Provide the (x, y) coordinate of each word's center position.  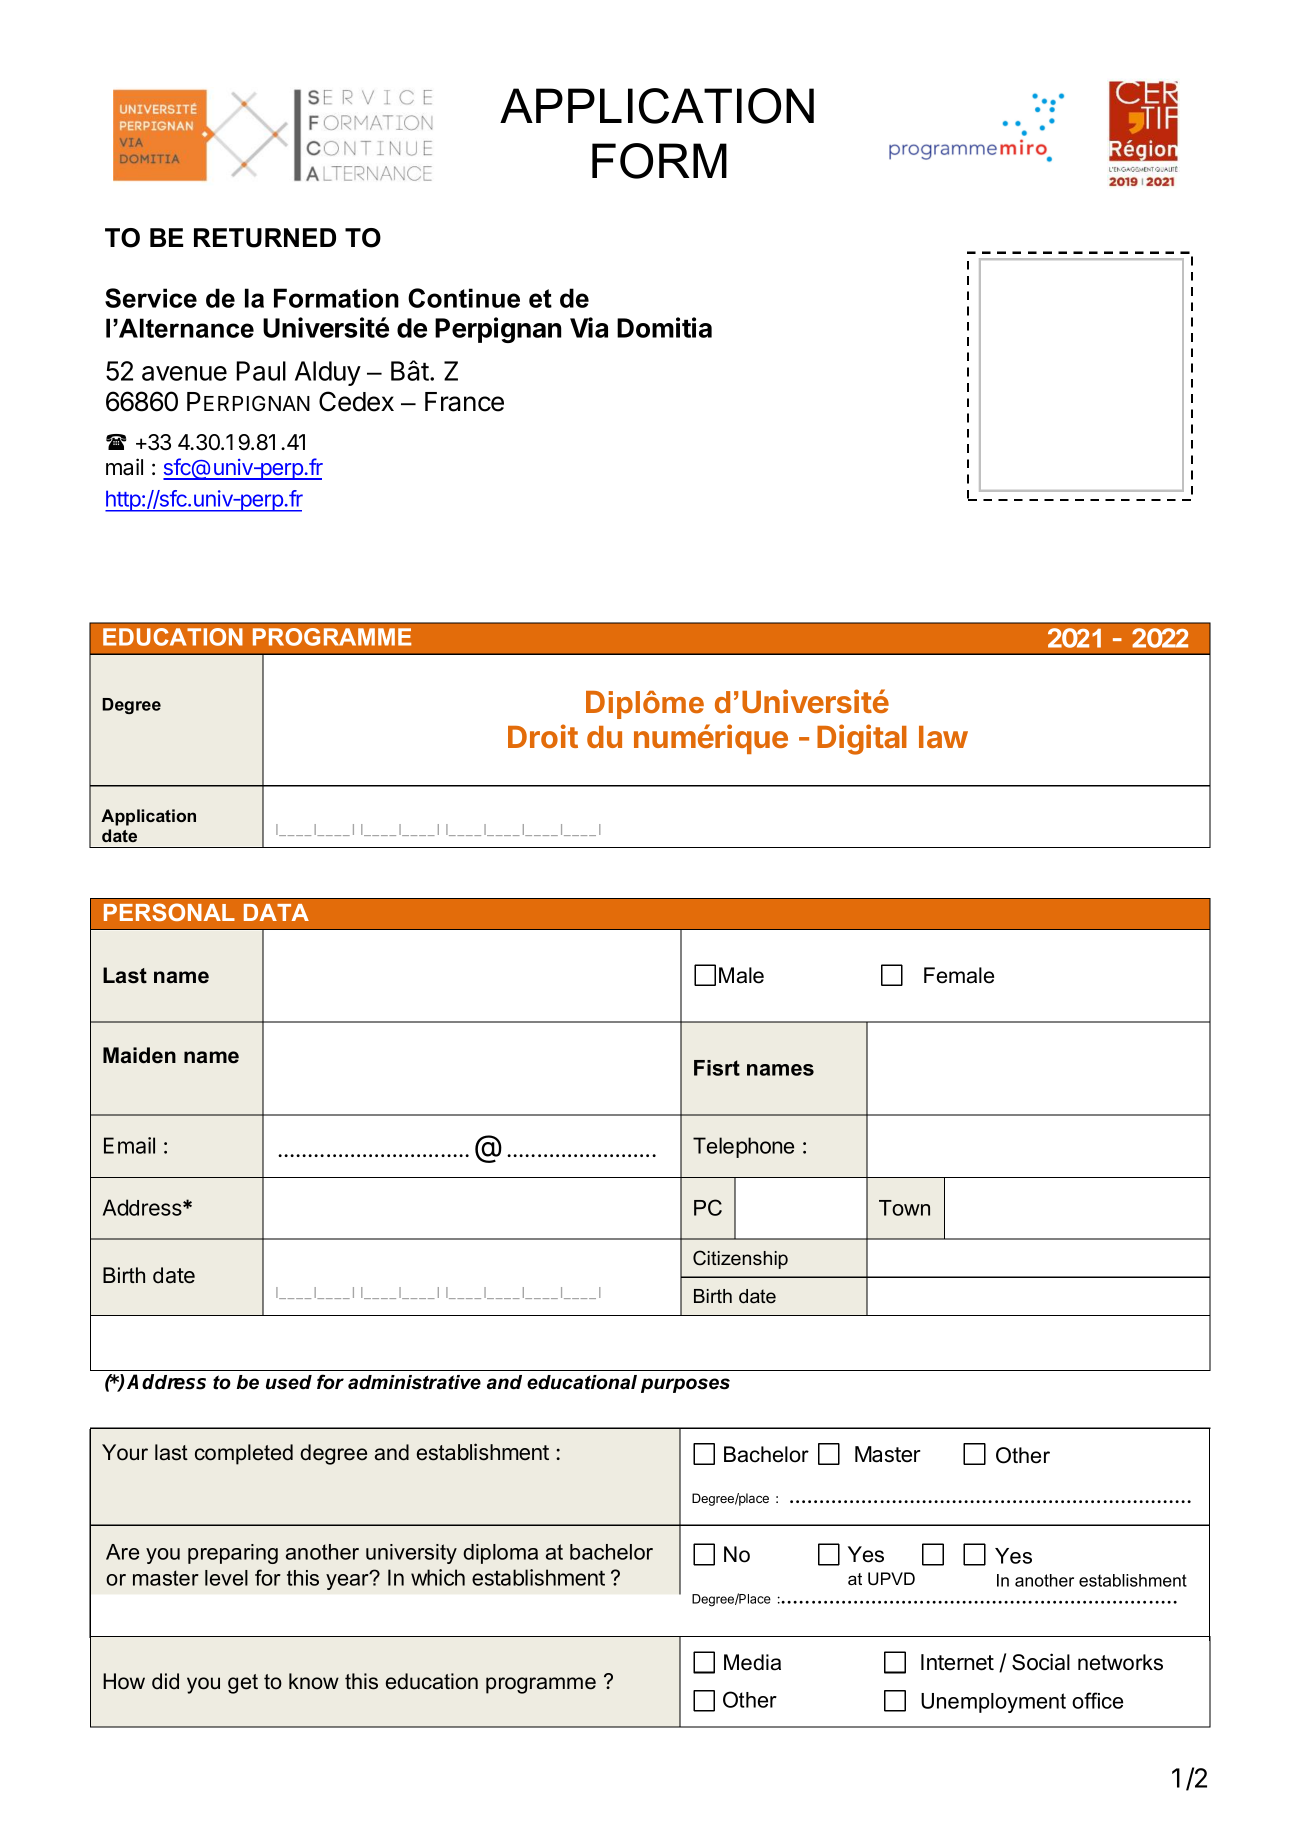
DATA (276, 912)
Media (752, 1662)
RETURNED (265, 238)
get (243, 1684)
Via (589, 327)
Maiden (139, 1055)
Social (1041, 1662)
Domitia (664, 327)
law (943, 737)
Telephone (743, 1147)
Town (904, 1208)
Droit (543, 736)
